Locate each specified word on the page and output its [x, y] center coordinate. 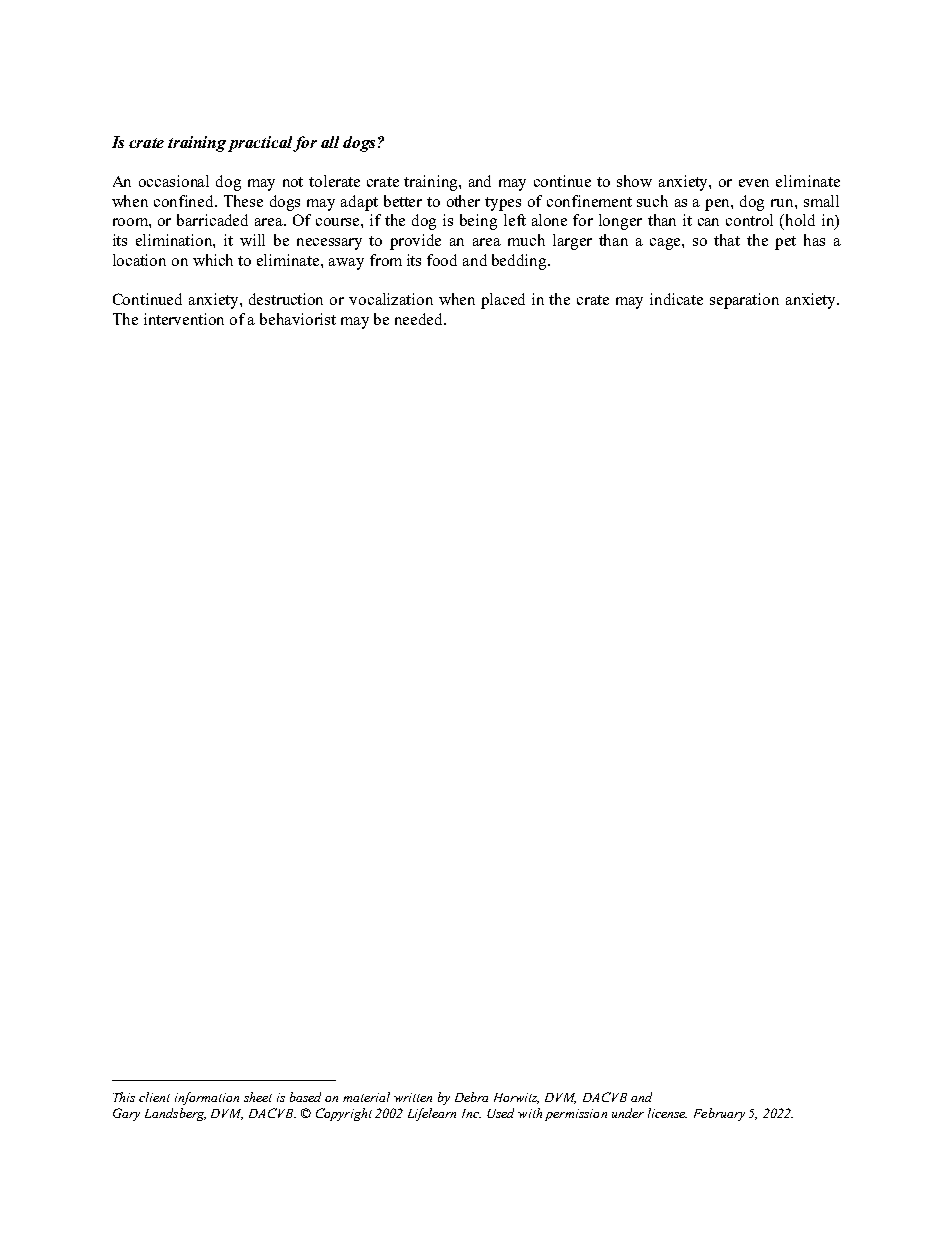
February [719, 1114]
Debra [471, 1097]
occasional [174, 181]
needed [420, 319]
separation [744, 301]
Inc [471, 1113]
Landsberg [175, 1114]
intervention [184, 319]
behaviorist [298, 319]
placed [503, 301]
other [463, 201]
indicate [676, 299]
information [207, 1098]
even [754, 183]
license [667, 1113]
